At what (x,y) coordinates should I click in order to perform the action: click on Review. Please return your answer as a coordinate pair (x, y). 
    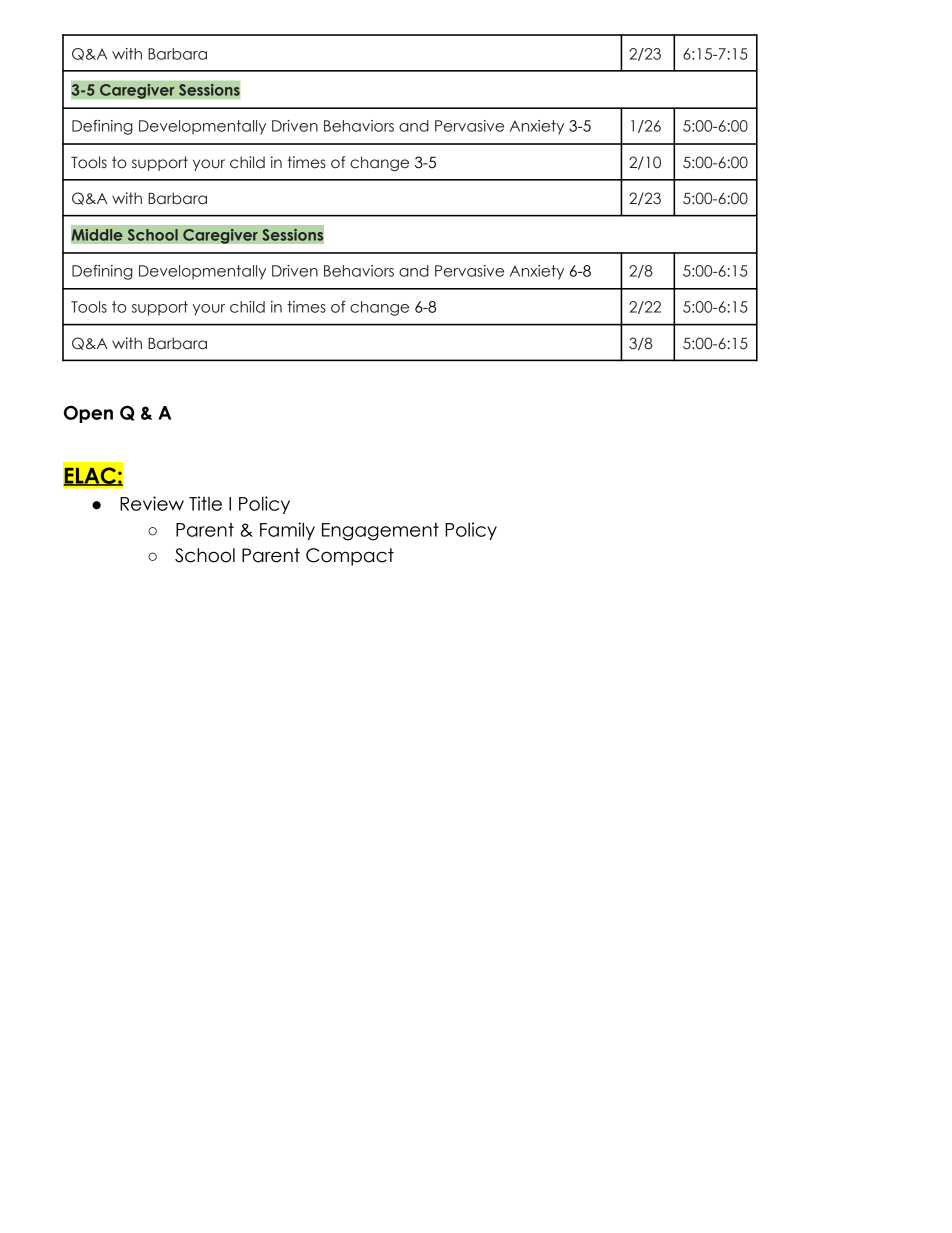
    Looking at the image, I should click on (152, 503).
